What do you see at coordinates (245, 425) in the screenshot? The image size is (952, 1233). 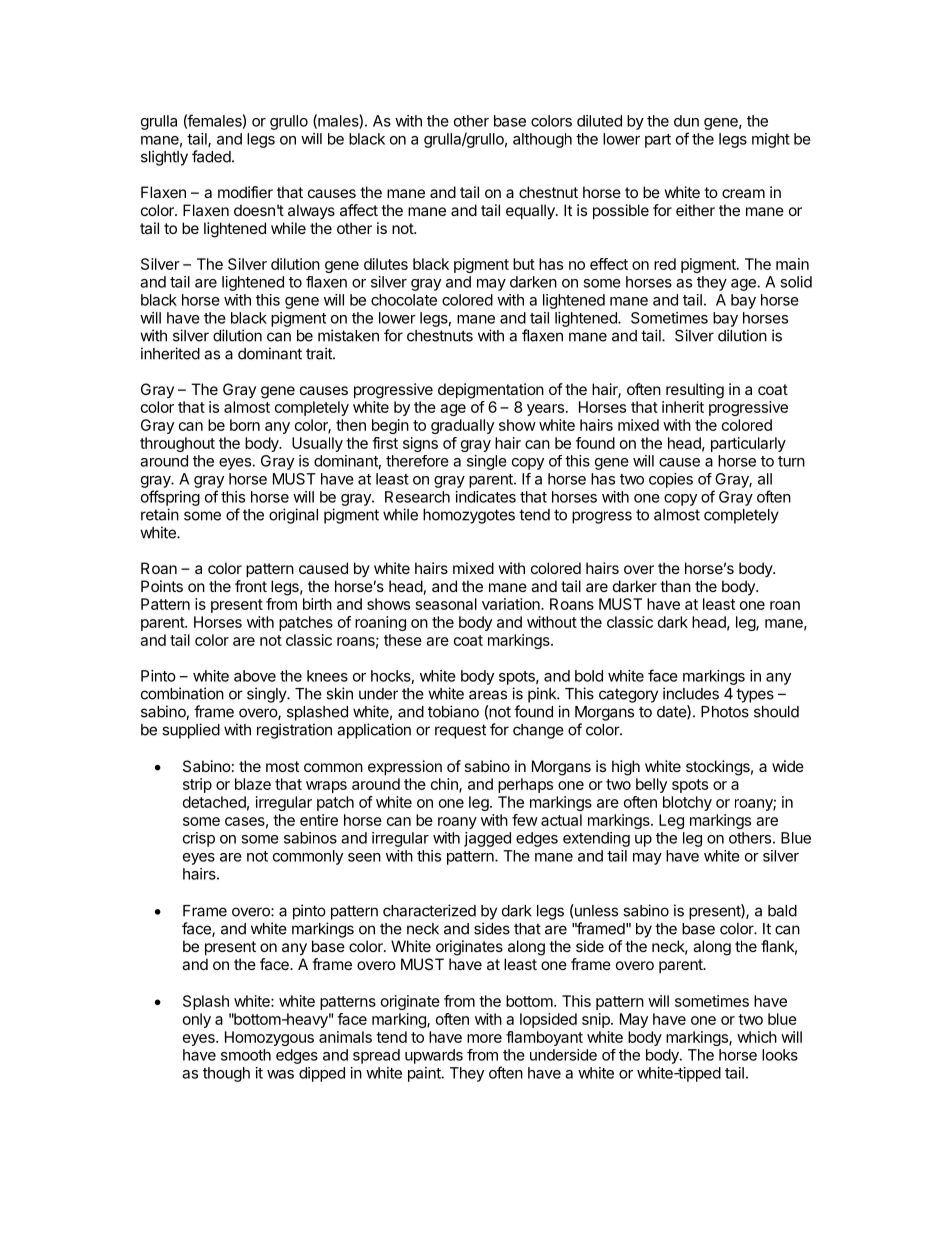 I see `born` at bounding box center [245, 425].
